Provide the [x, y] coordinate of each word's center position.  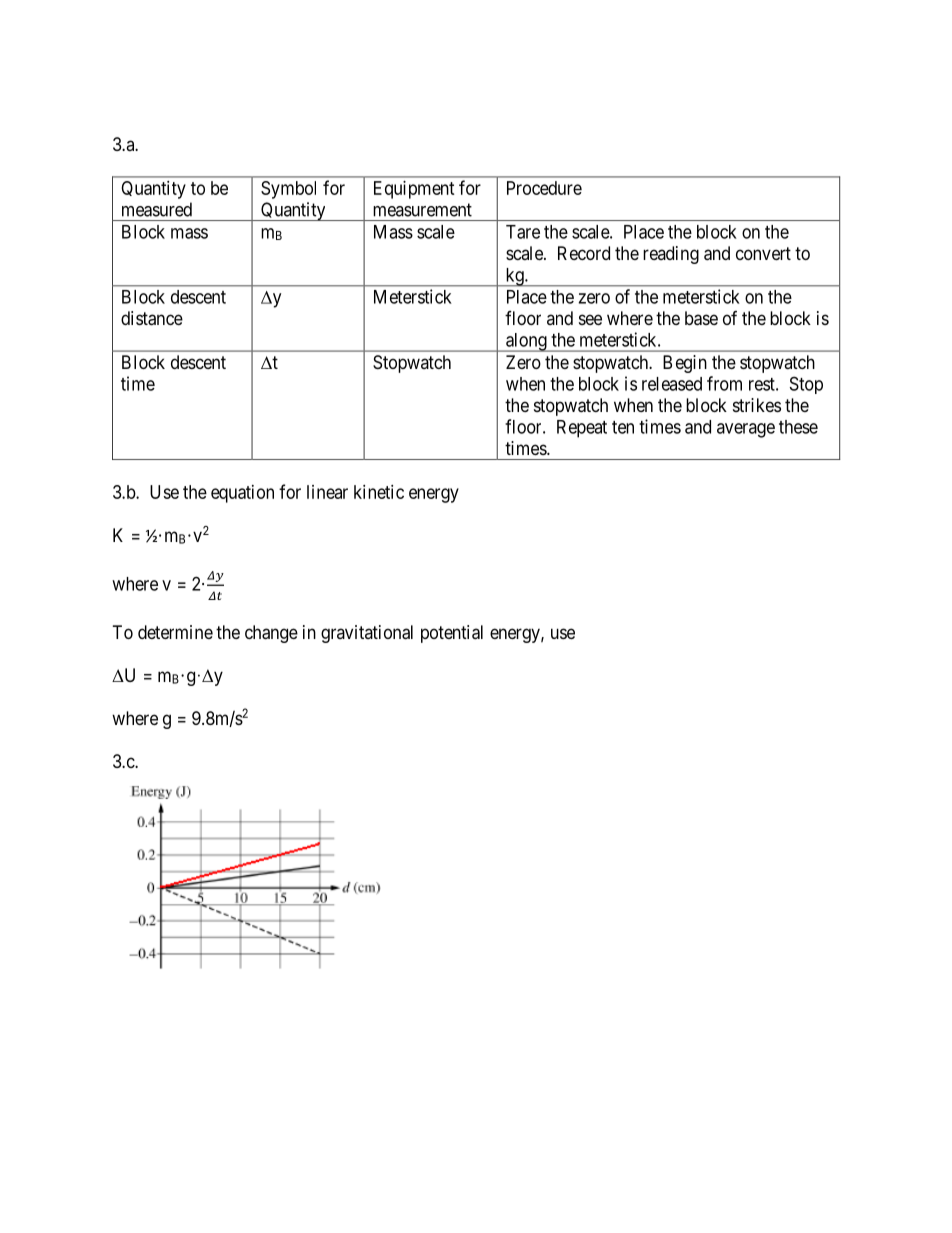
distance [152, 318]
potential [452, 634]
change [271, 634]
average [746, 430]
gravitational [367, 634]
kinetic [379, 492]
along [526, 342]
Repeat [582, 429]
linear [327, 492]
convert [763, 253]
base [701, 318]
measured [157, 209]
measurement [422, 210]
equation [242, 494]
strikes [757, 405]
